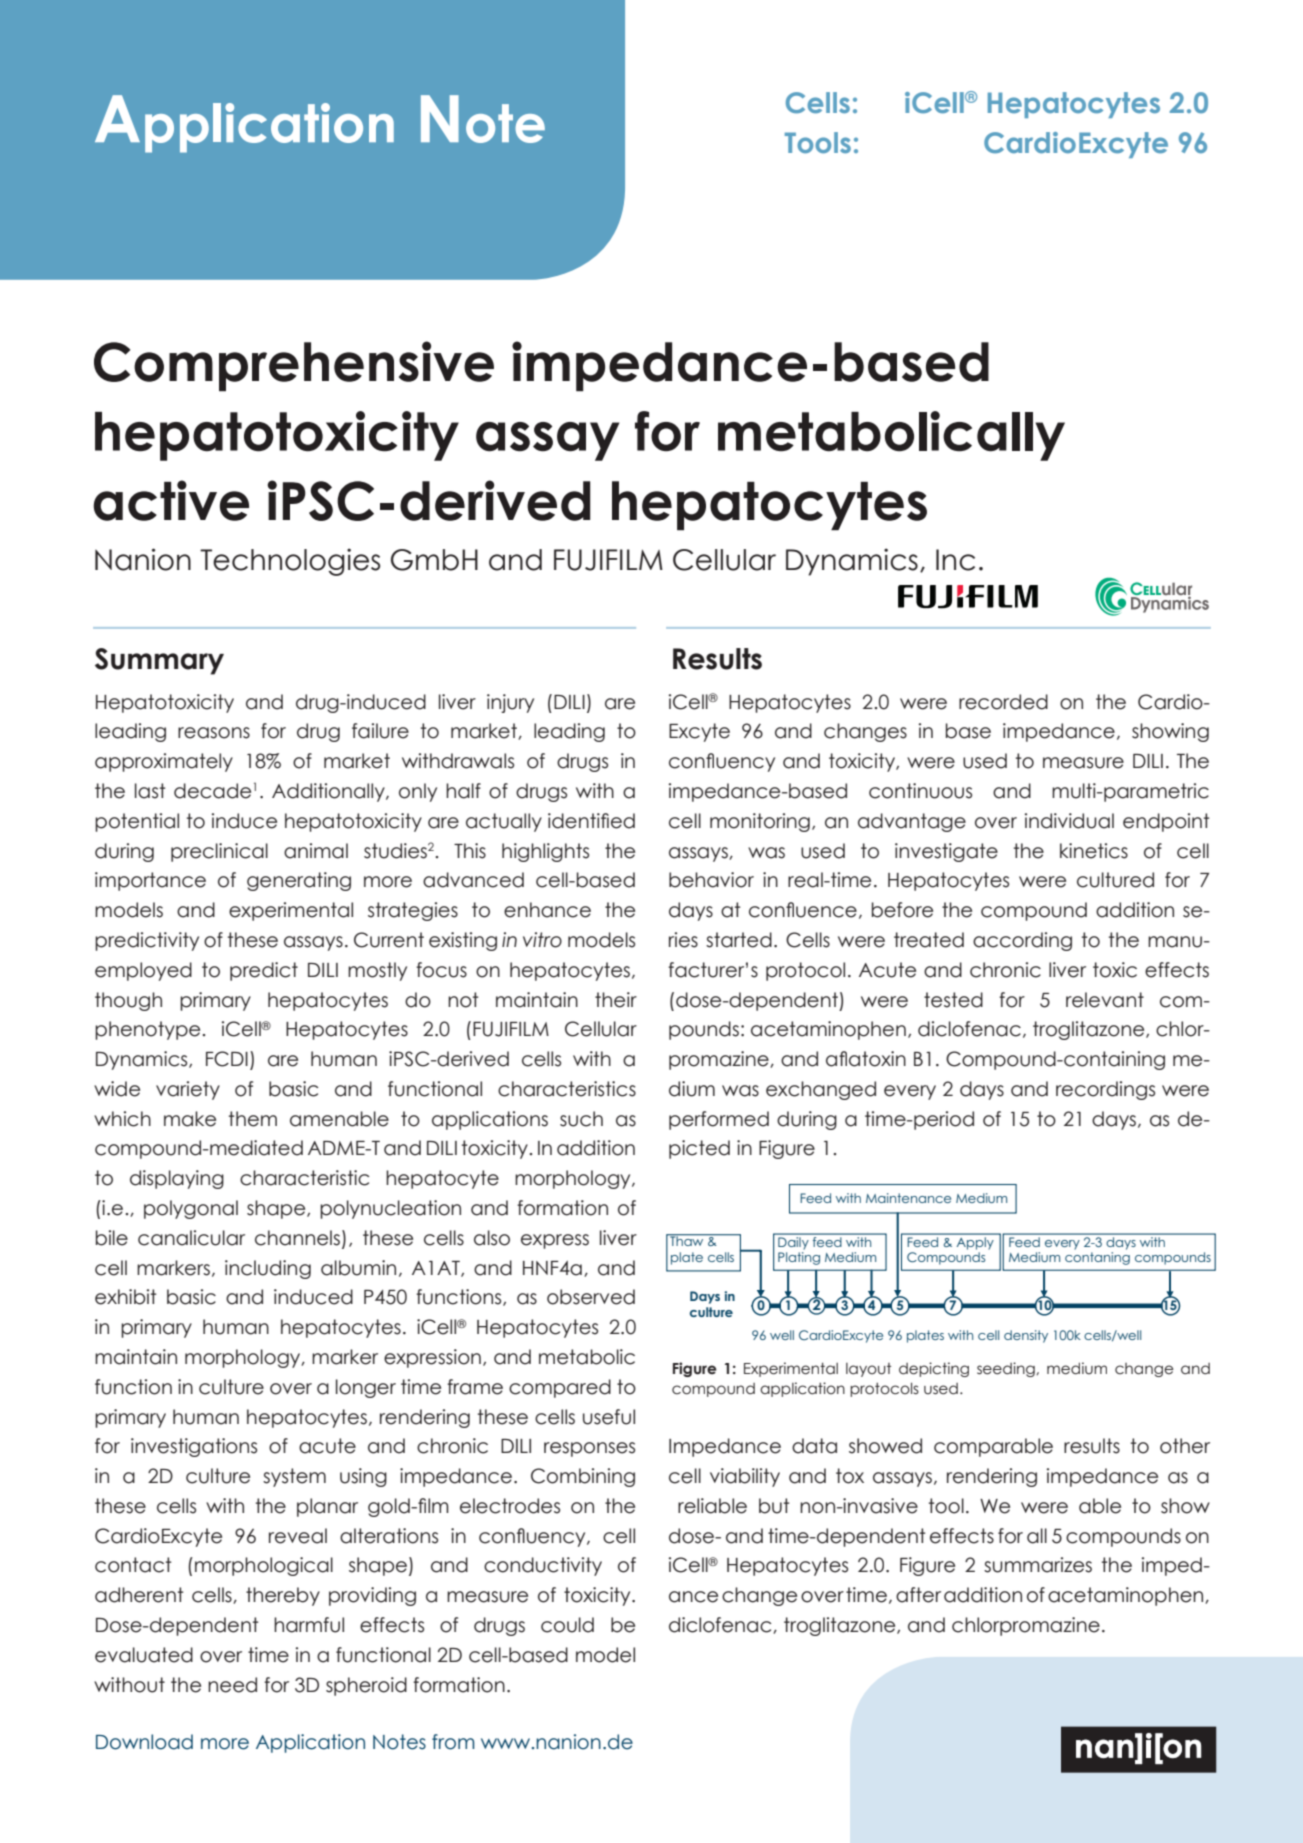 The image size is (1303, 1843). I want to click on recorded, so click(1003, 702).
